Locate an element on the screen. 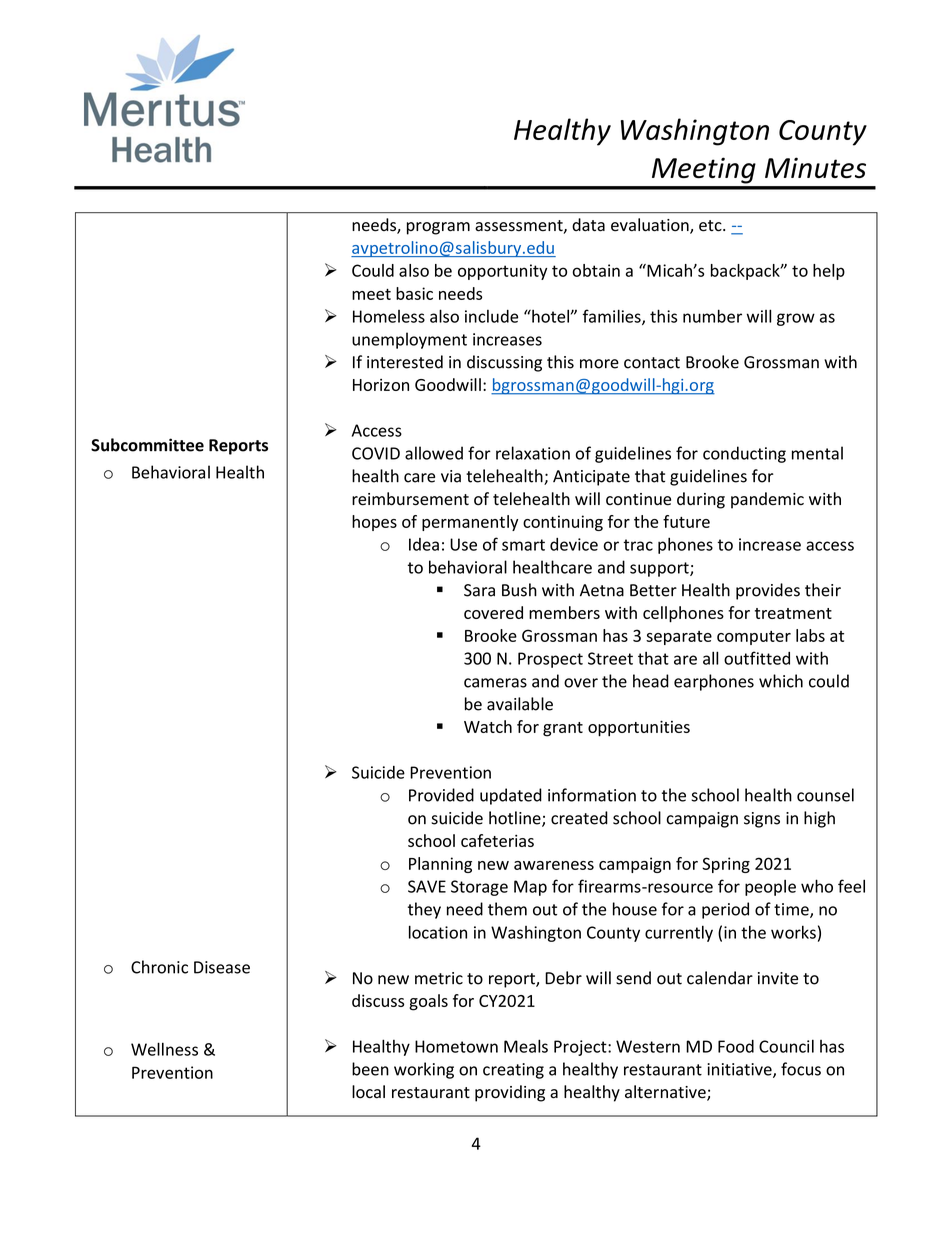 This screenshot has height=1233, width=952. computer is located at coordinates (754, 638).
